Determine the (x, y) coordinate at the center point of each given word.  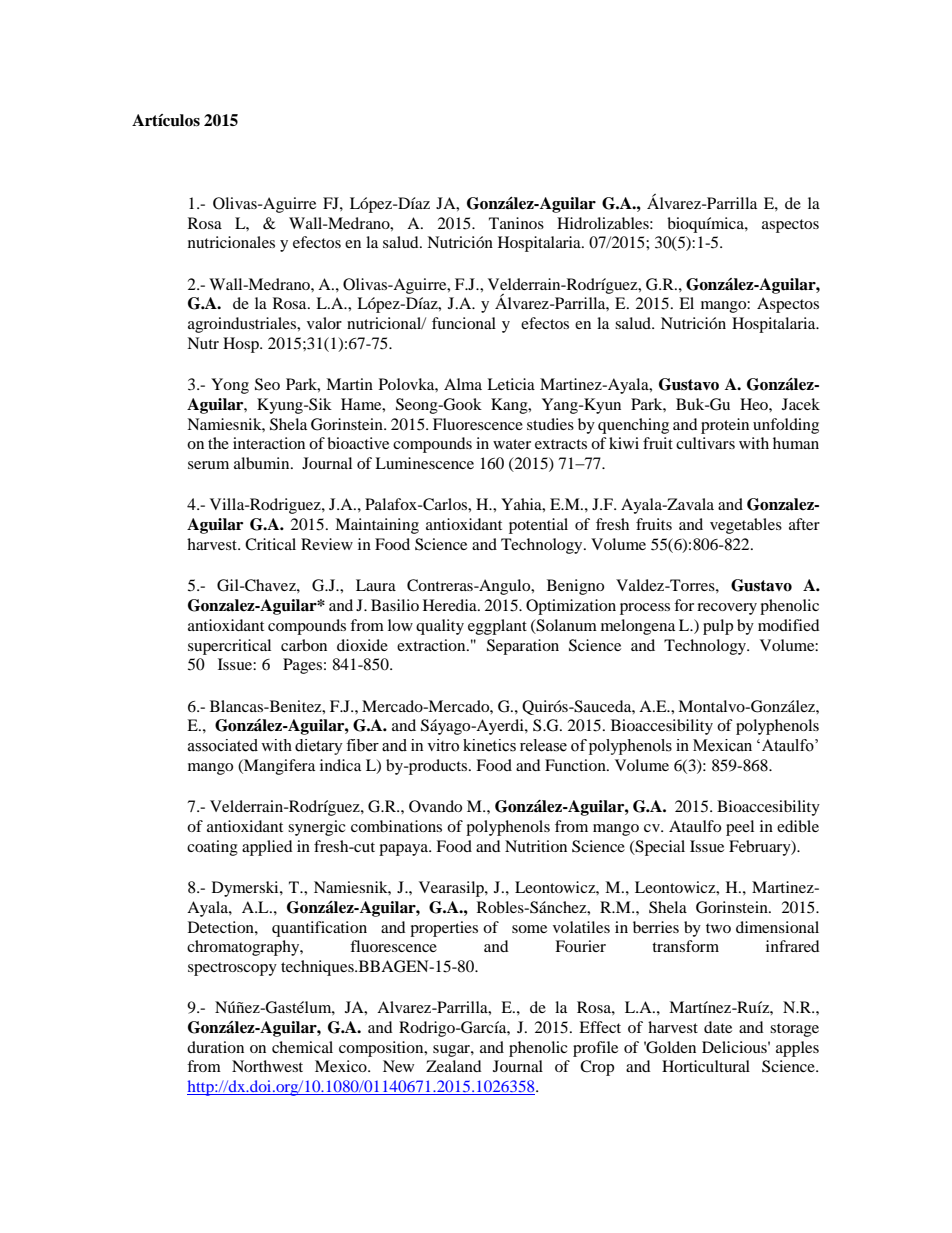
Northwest (267, 1066)
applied (267, 848)
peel (740, 828)
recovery (727, 609)
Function (576, 765)
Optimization (571, 607)
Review (327, 544)
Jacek (801, 404)
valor (324, 323)
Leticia (511, 384)
